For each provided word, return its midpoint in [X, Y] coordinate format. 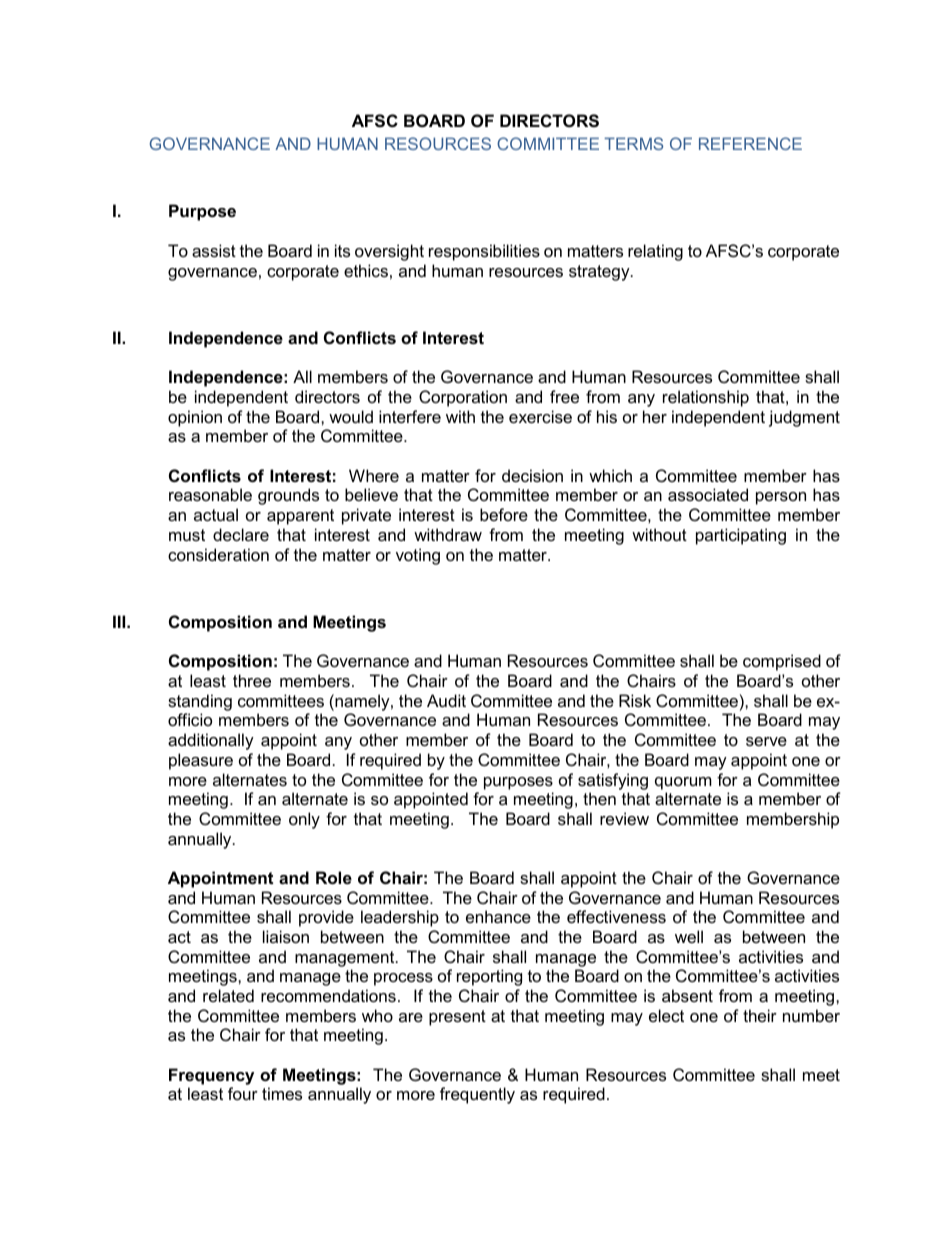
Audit [446, 700]
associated [708, 494]
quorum [683, 783]
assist [214, 250]
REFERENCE [750, 143]
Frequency [211, 1076]
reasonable [210, 494]
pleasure [201, 761]
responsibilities [484, 252]
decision [532, 475]
